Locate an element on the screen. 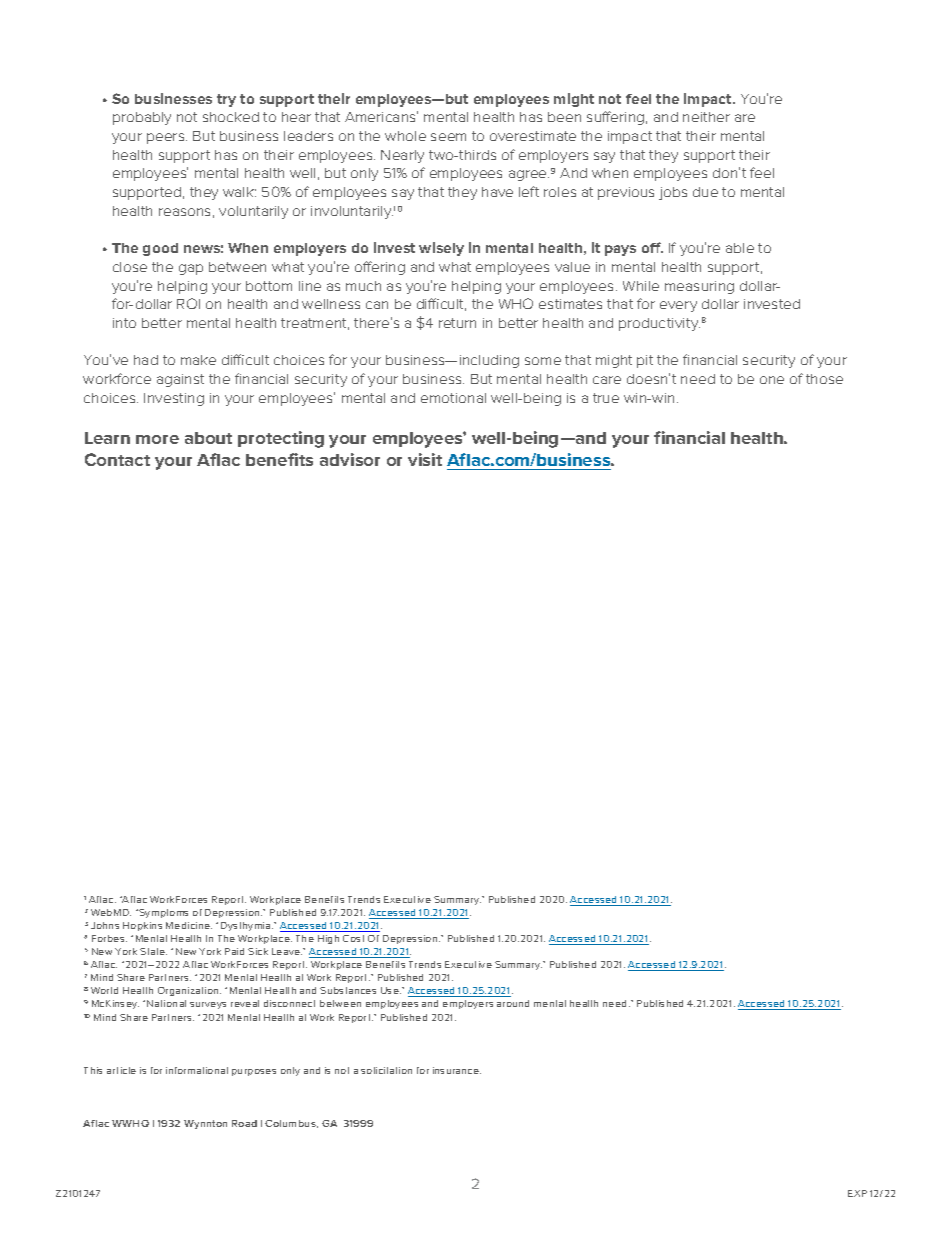 This screenshot has height=1233, width=952. Medicine is located at coordinates (189, 925).
